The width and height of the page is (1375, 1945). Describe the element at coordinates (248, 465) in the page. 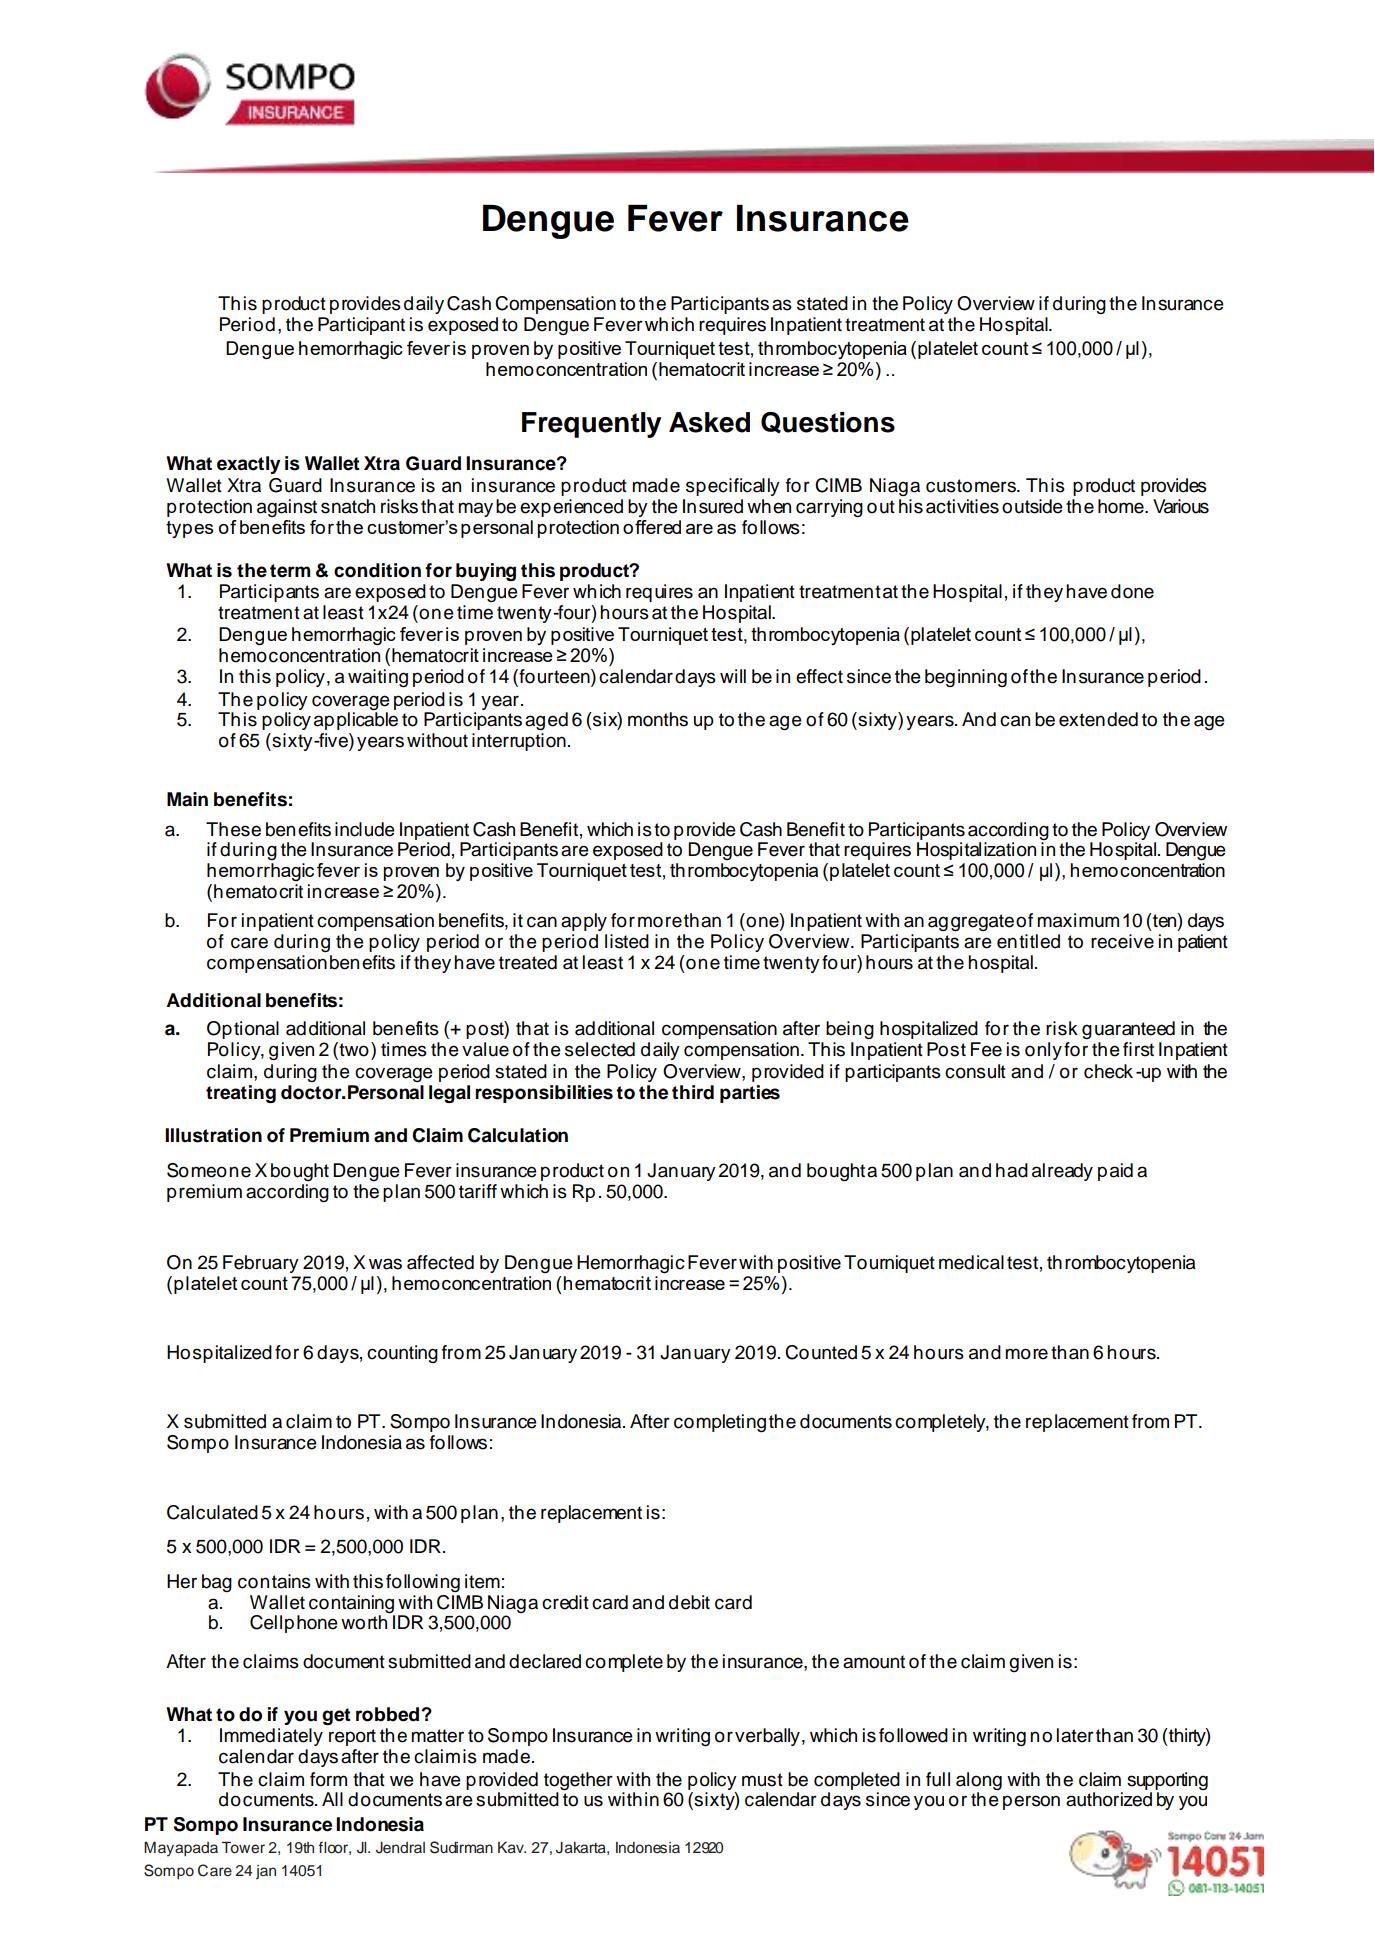

I see `exactly` at that location.
